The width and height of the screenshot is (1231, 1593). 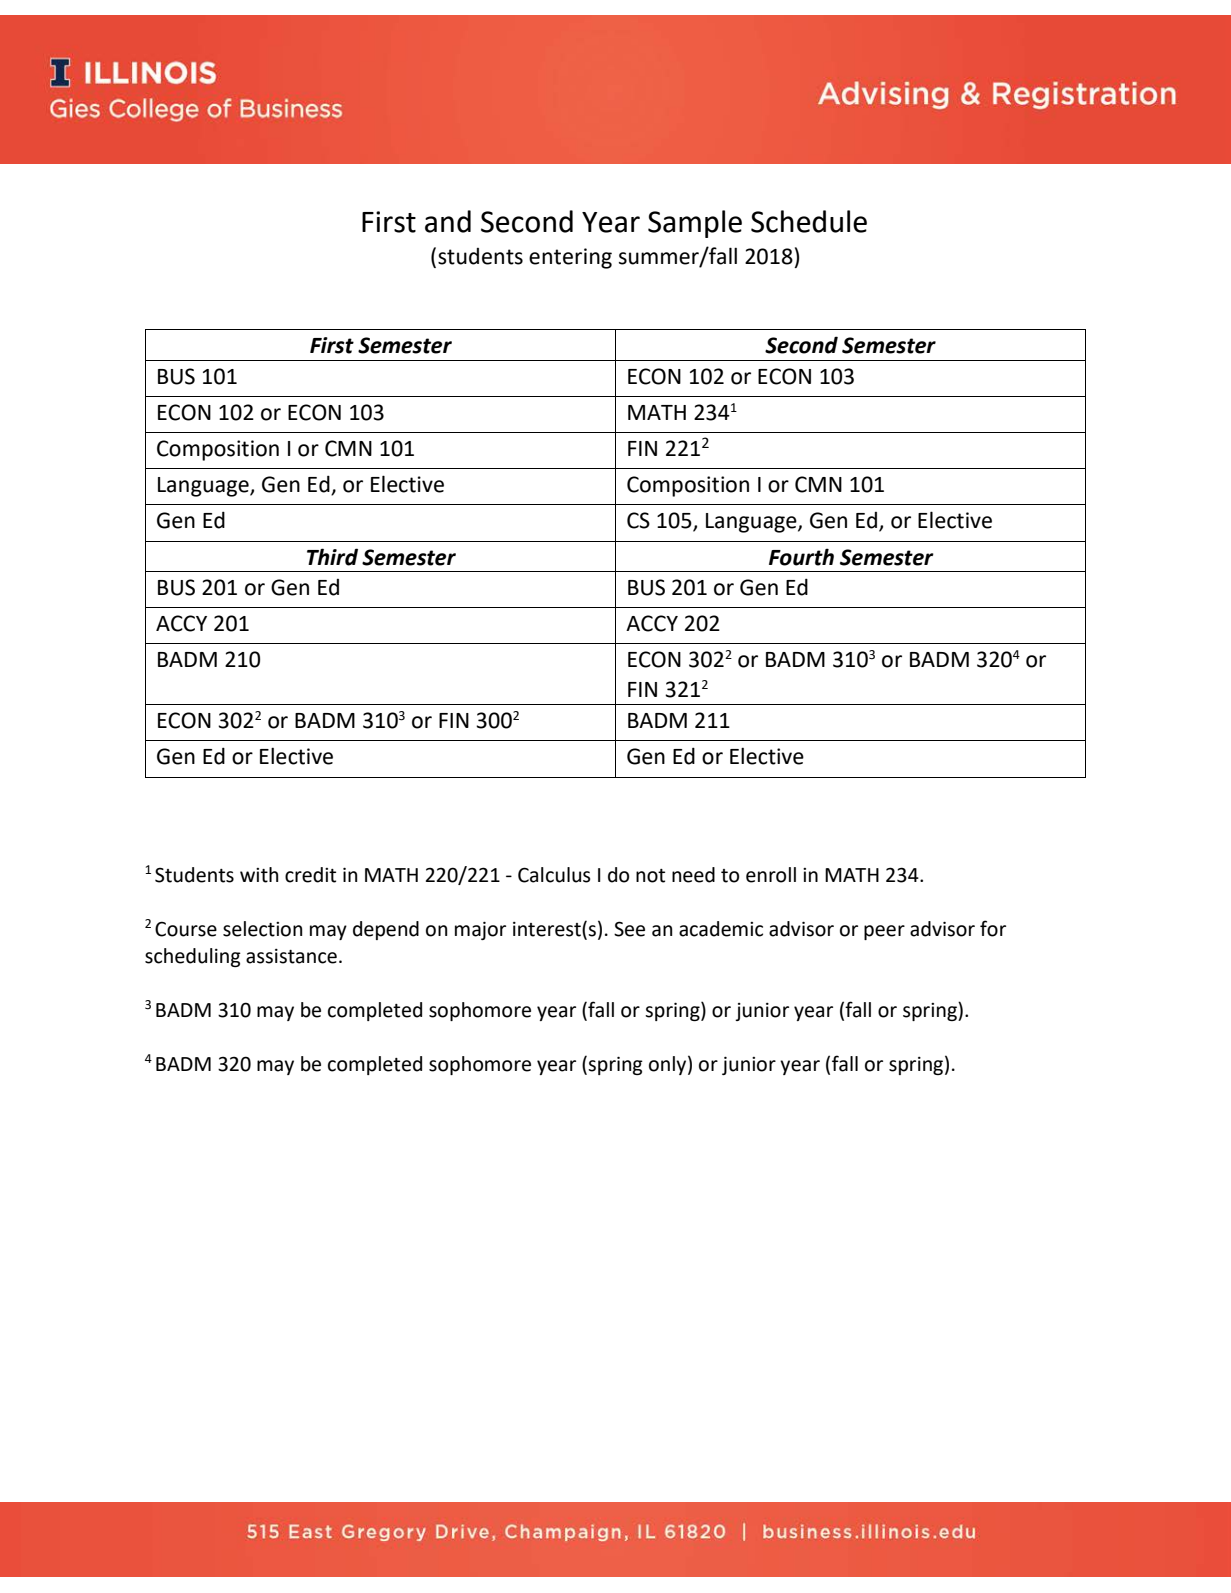 What do you see at coordinates (809, 221) in the screenshot?
I see `Schedule` at bounding box center [809, 221].
